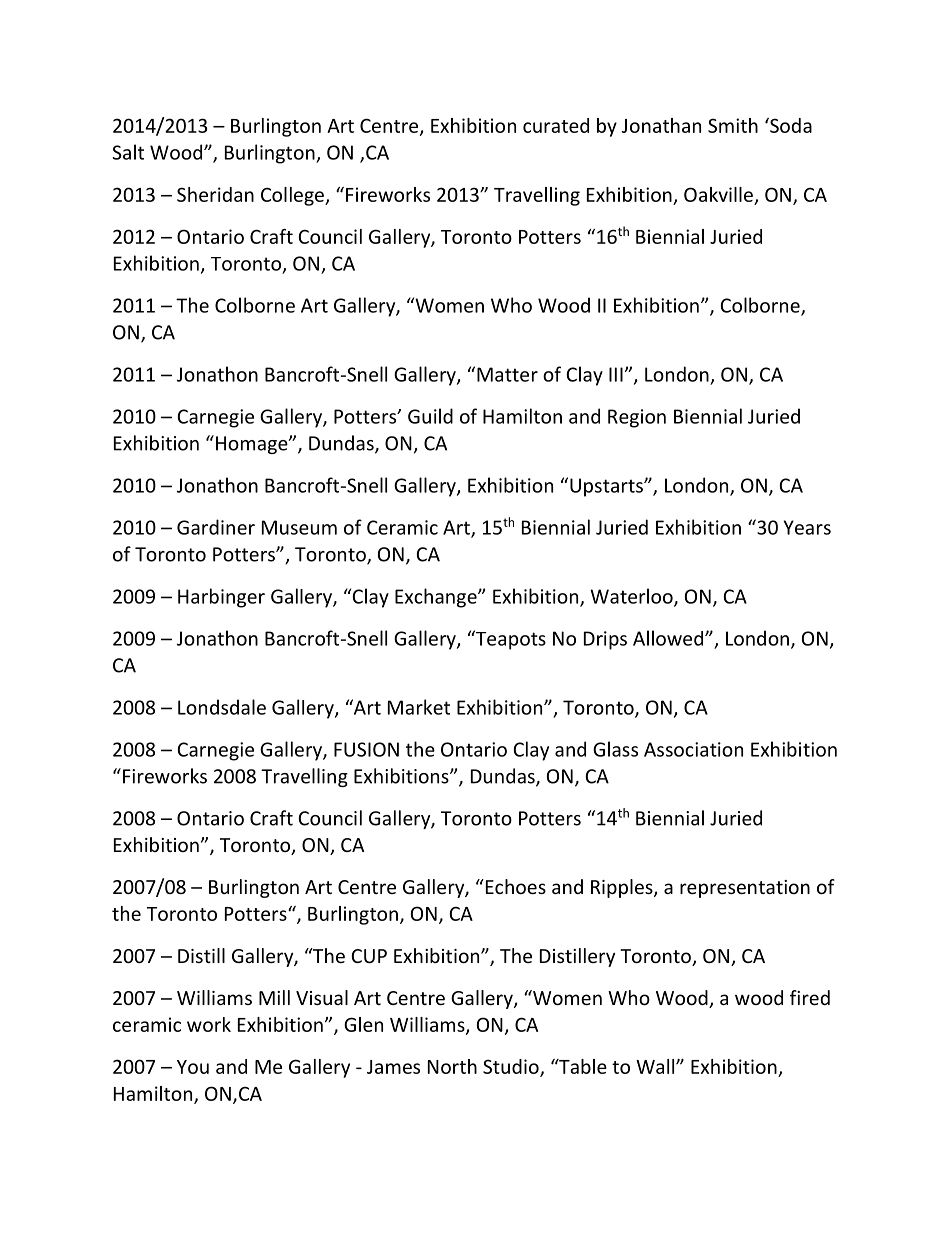  What do you see at coordinates (807, 527) in the image?
I see `Years` at bounding box center [807, 527].
